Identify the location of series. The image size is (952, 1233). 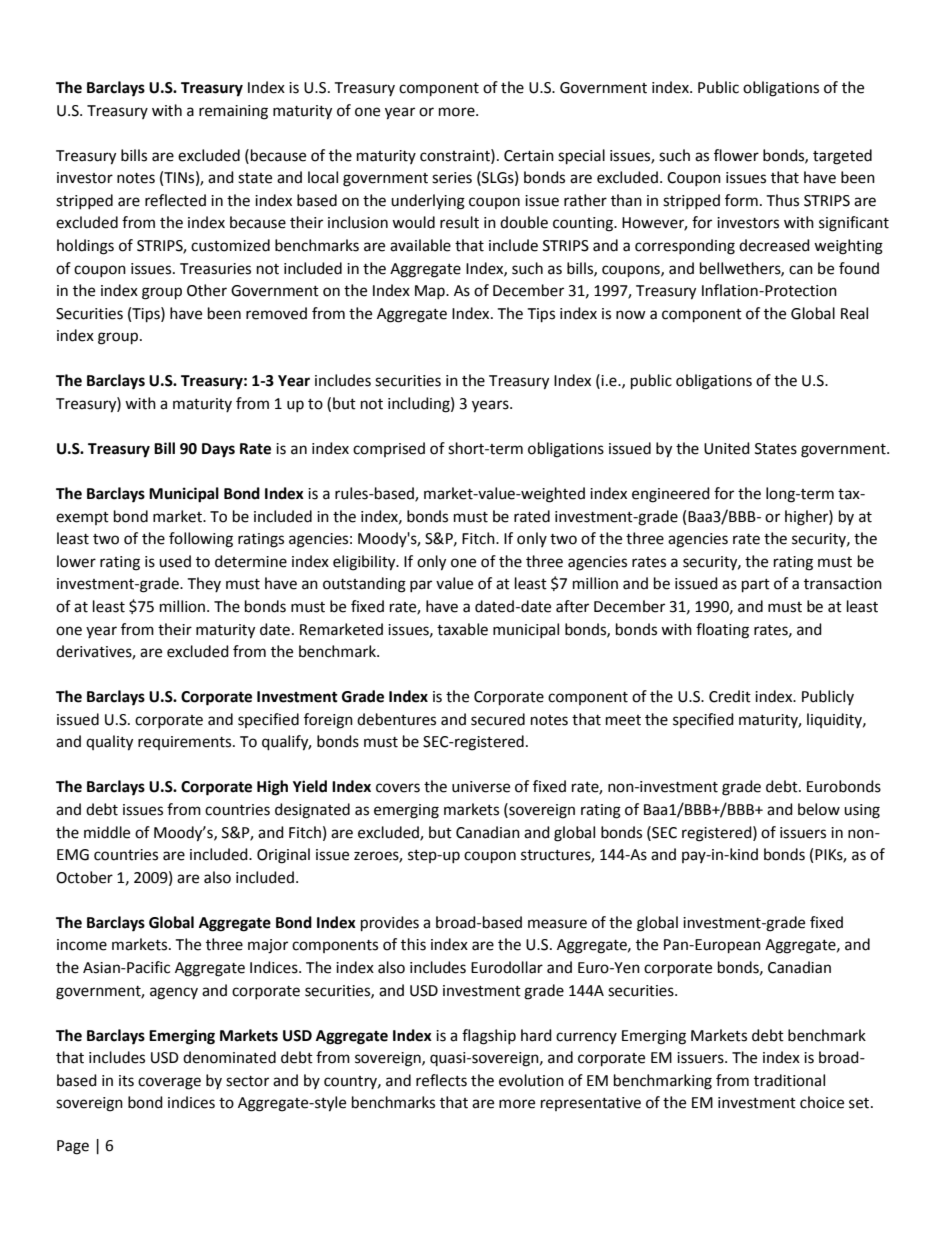
(452, 178).
